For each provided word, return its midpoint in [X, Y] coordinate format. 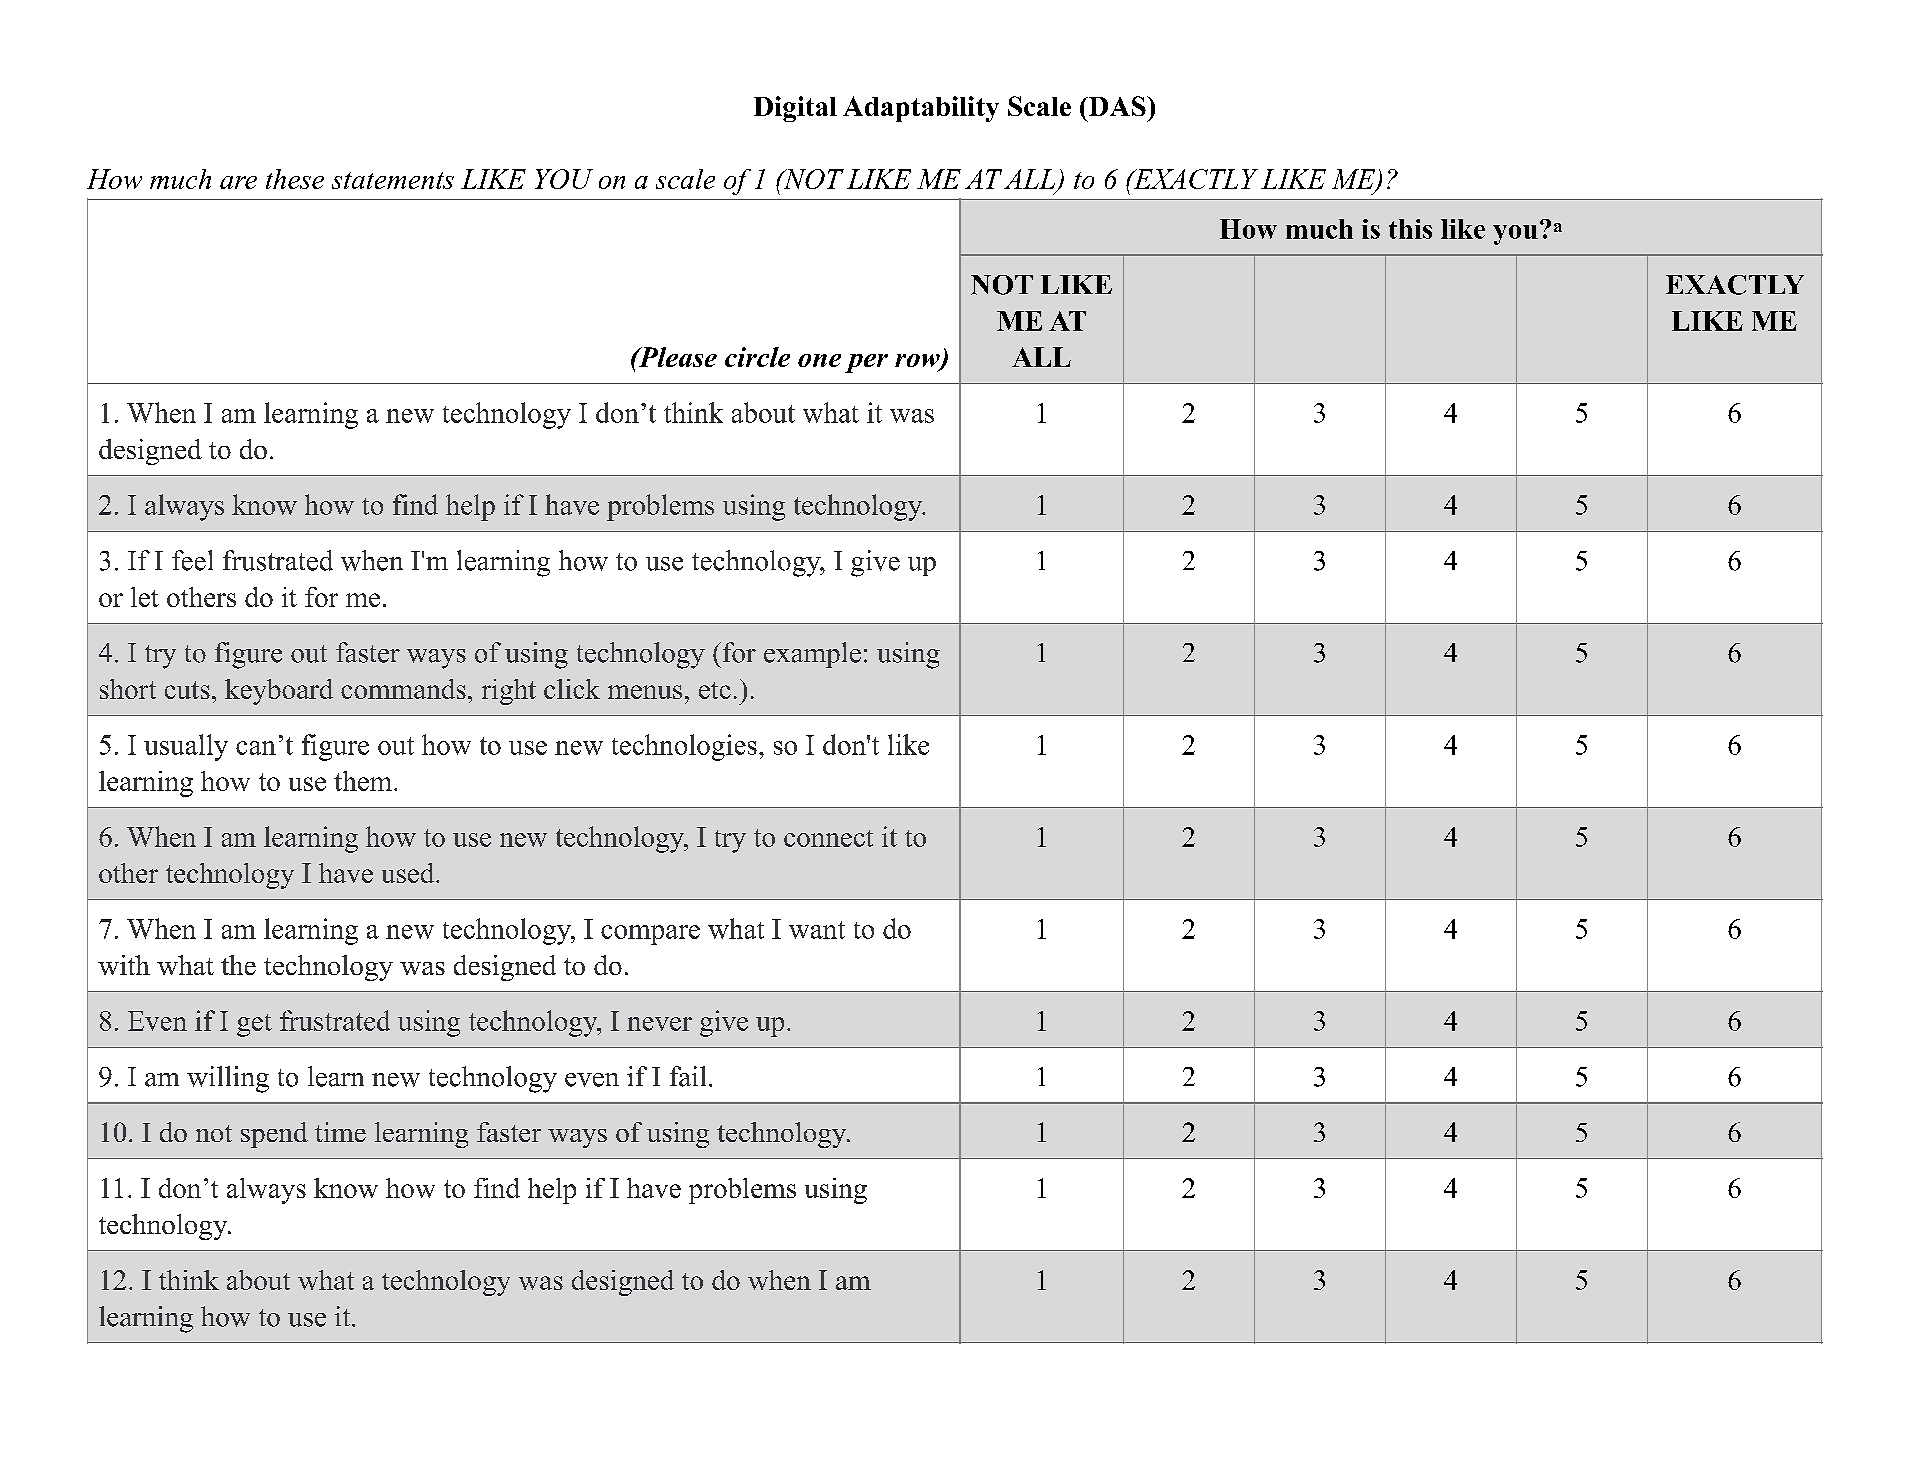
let [145, 597]
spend [274, 1135]
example [812, 655]
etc [715, 690]
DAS [1117, 106]
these [295, 179]
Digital [795, 109]
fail [688, 1076]
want [817, 930]
